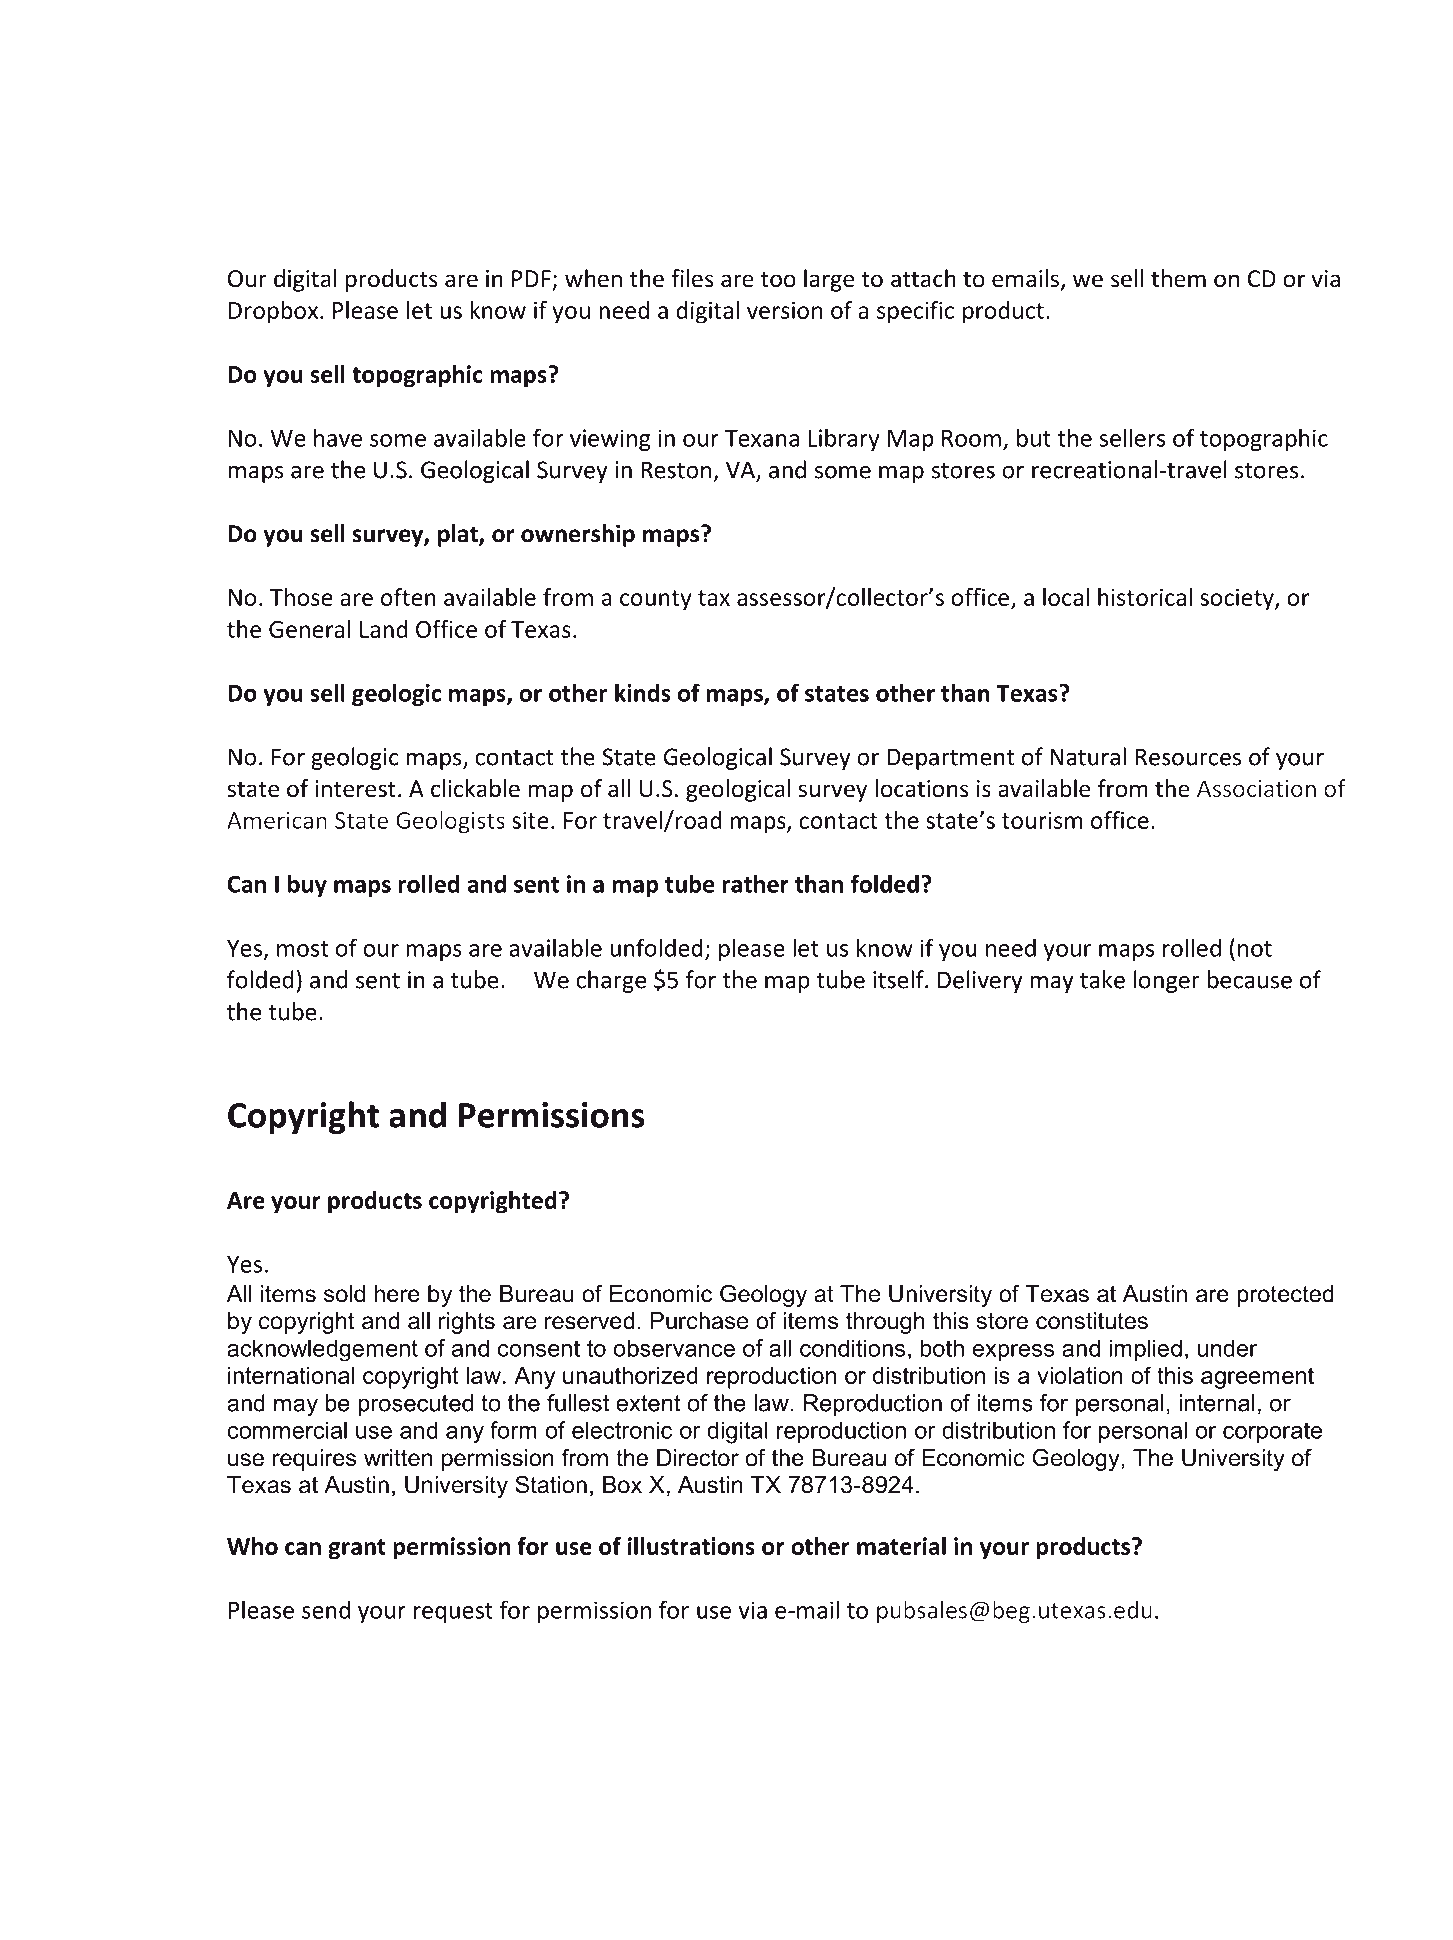 The height and width of the document is (1940, 1453). I want to click on them, so click(1178, 278).
